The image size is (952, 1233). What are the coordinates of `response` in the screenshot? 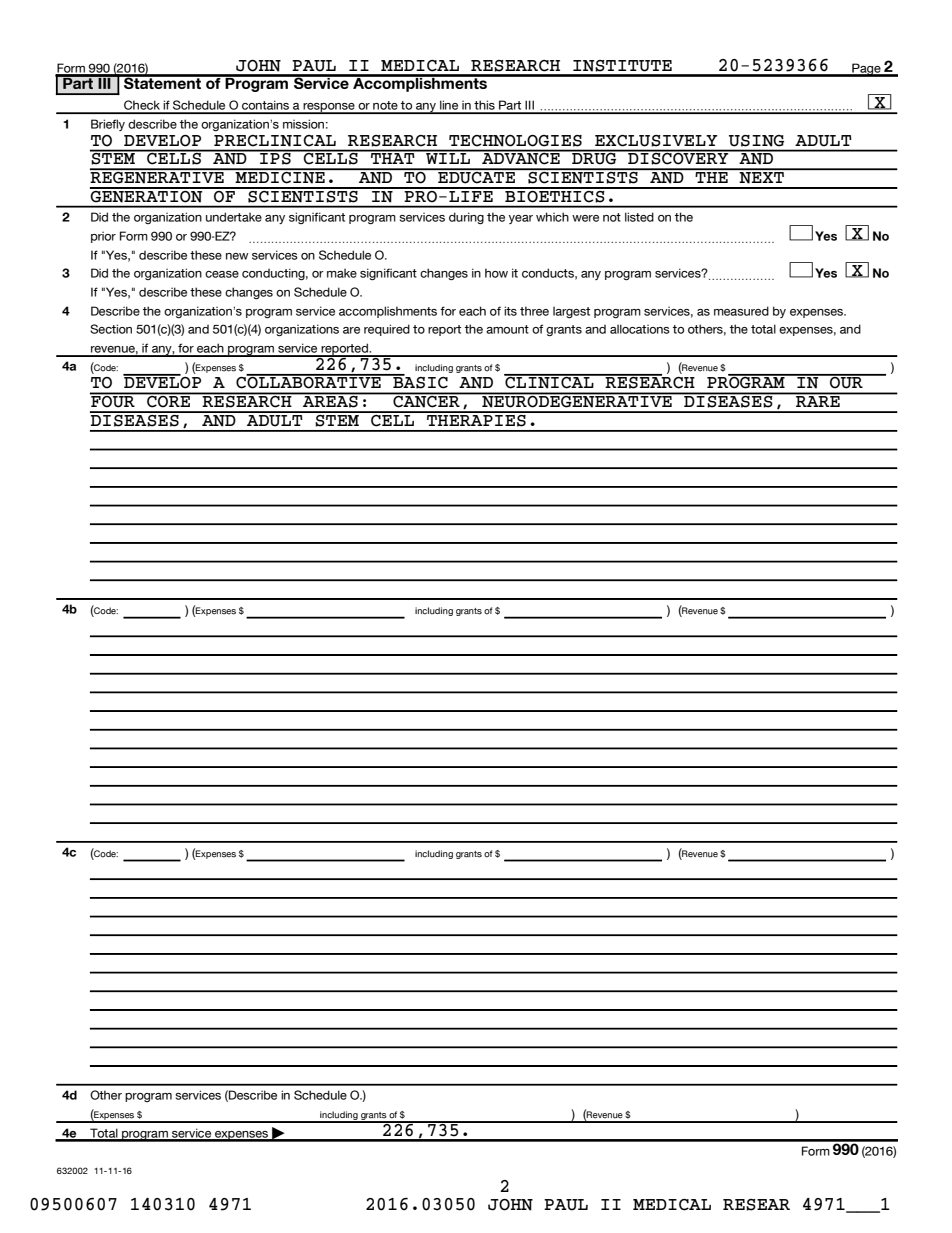 It's located at (329, 108).
